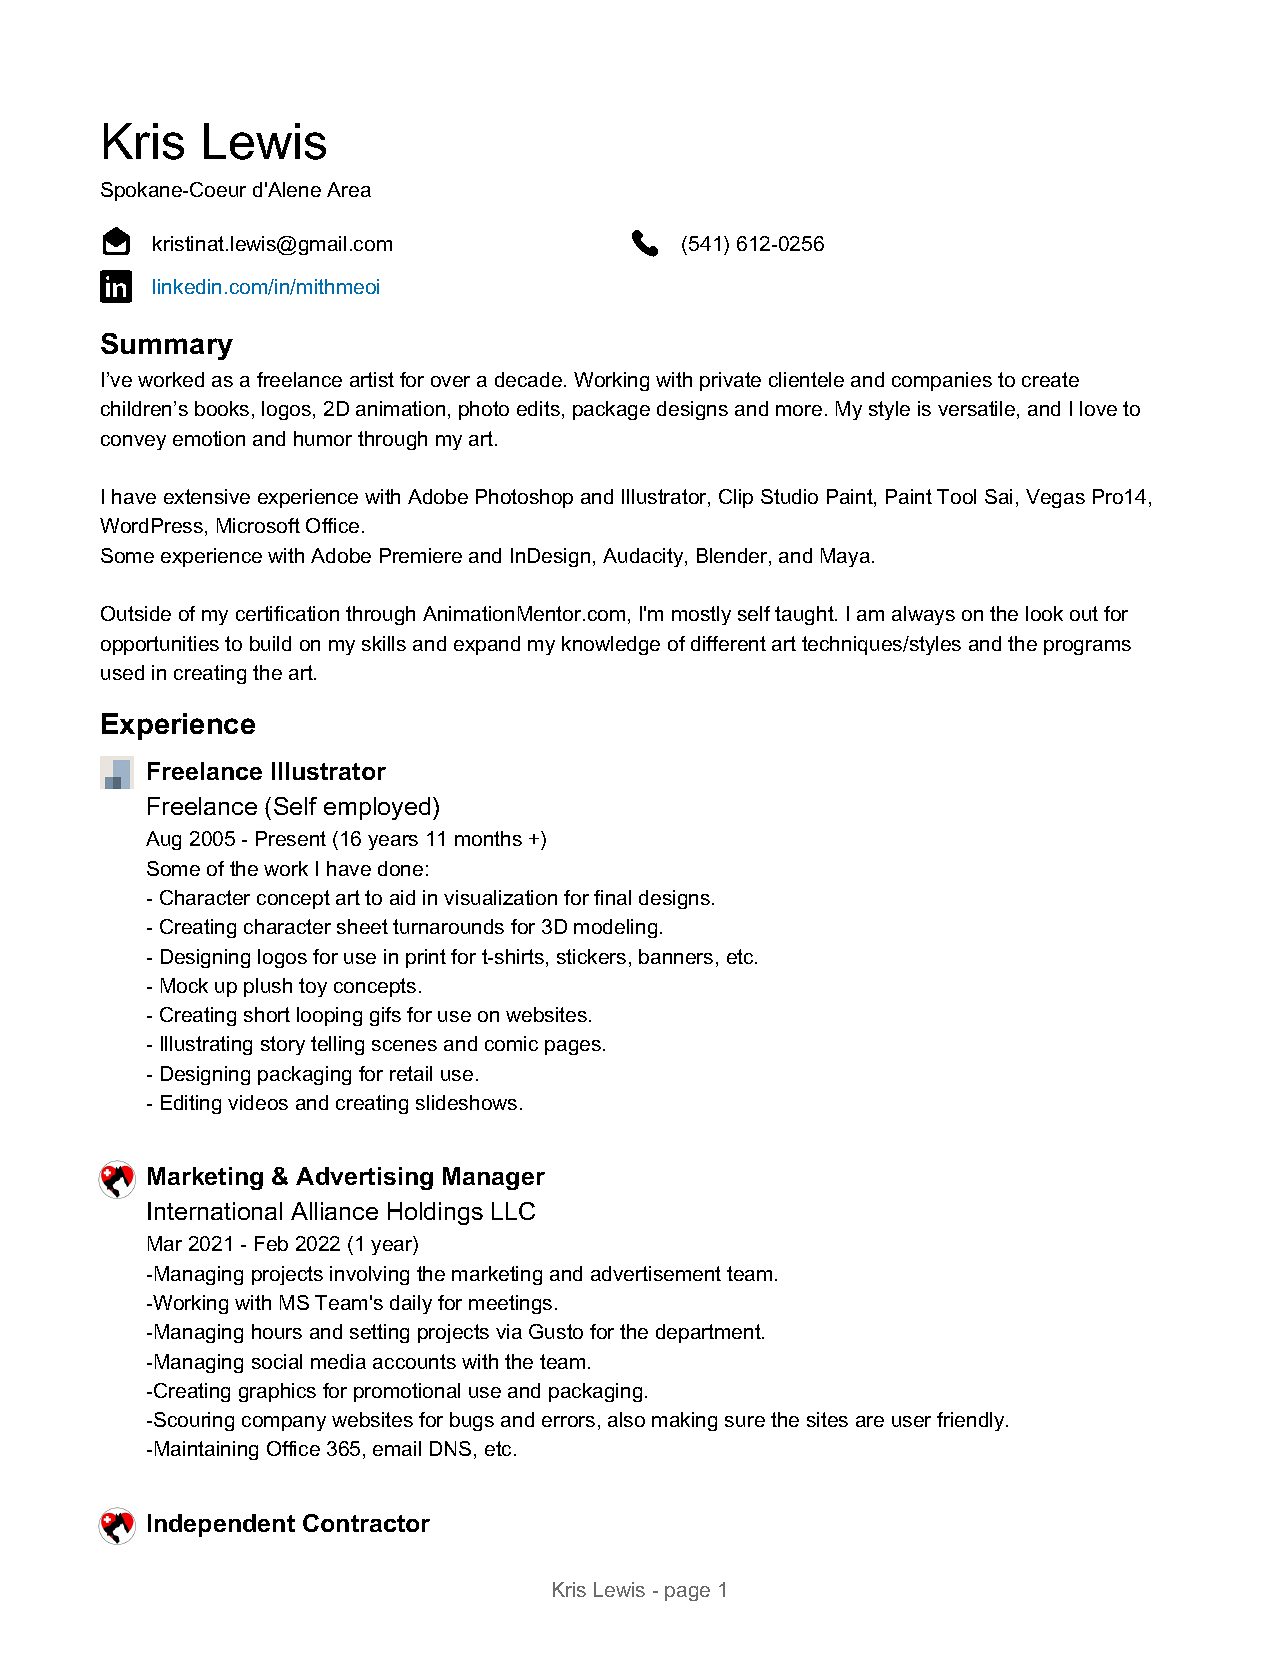  Describe the element at coordinates (258, 525) in the screenshot. I see `Microsoft` at that location.
